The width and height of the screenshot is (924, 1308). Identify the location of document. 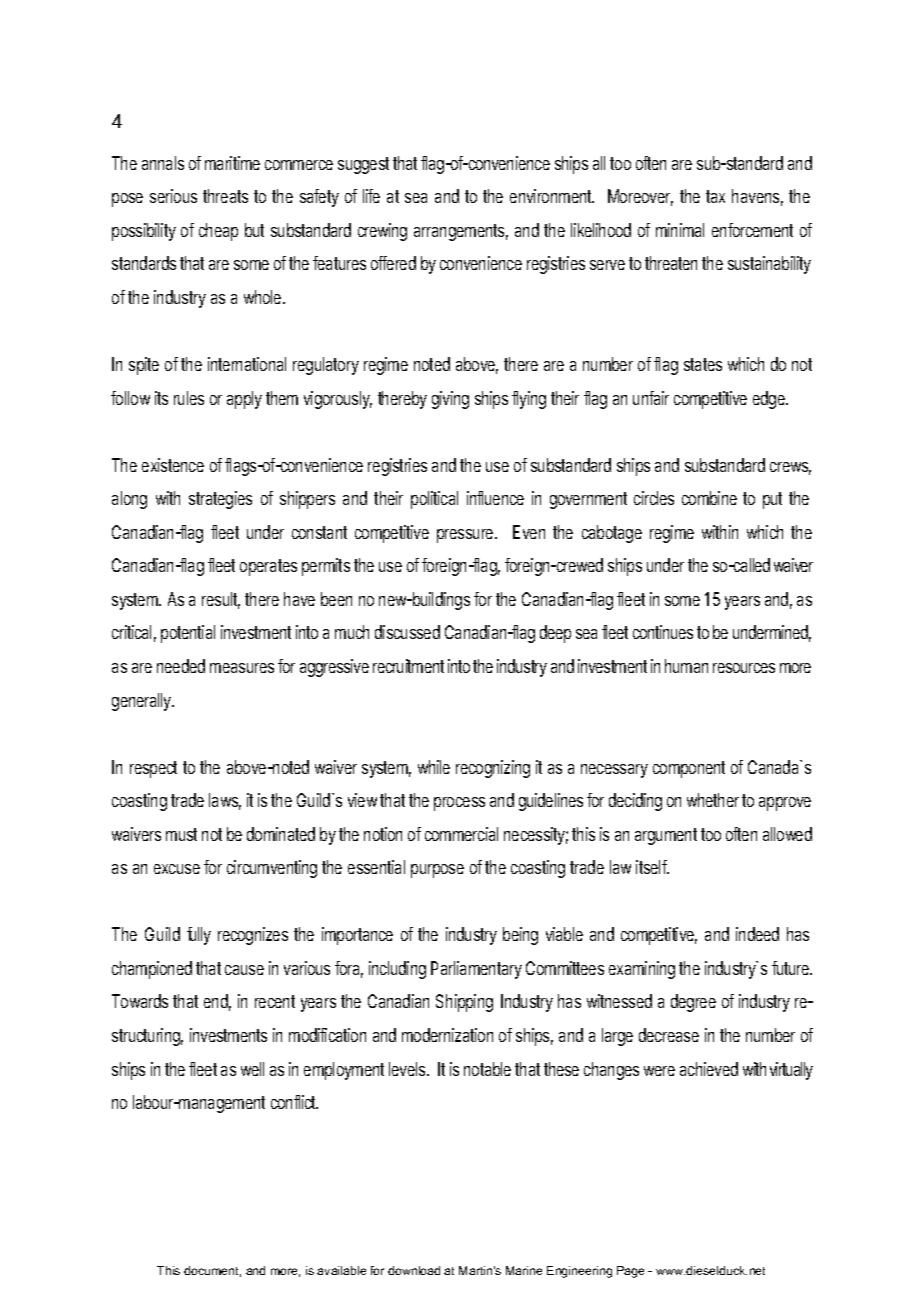
(212, 1271).
